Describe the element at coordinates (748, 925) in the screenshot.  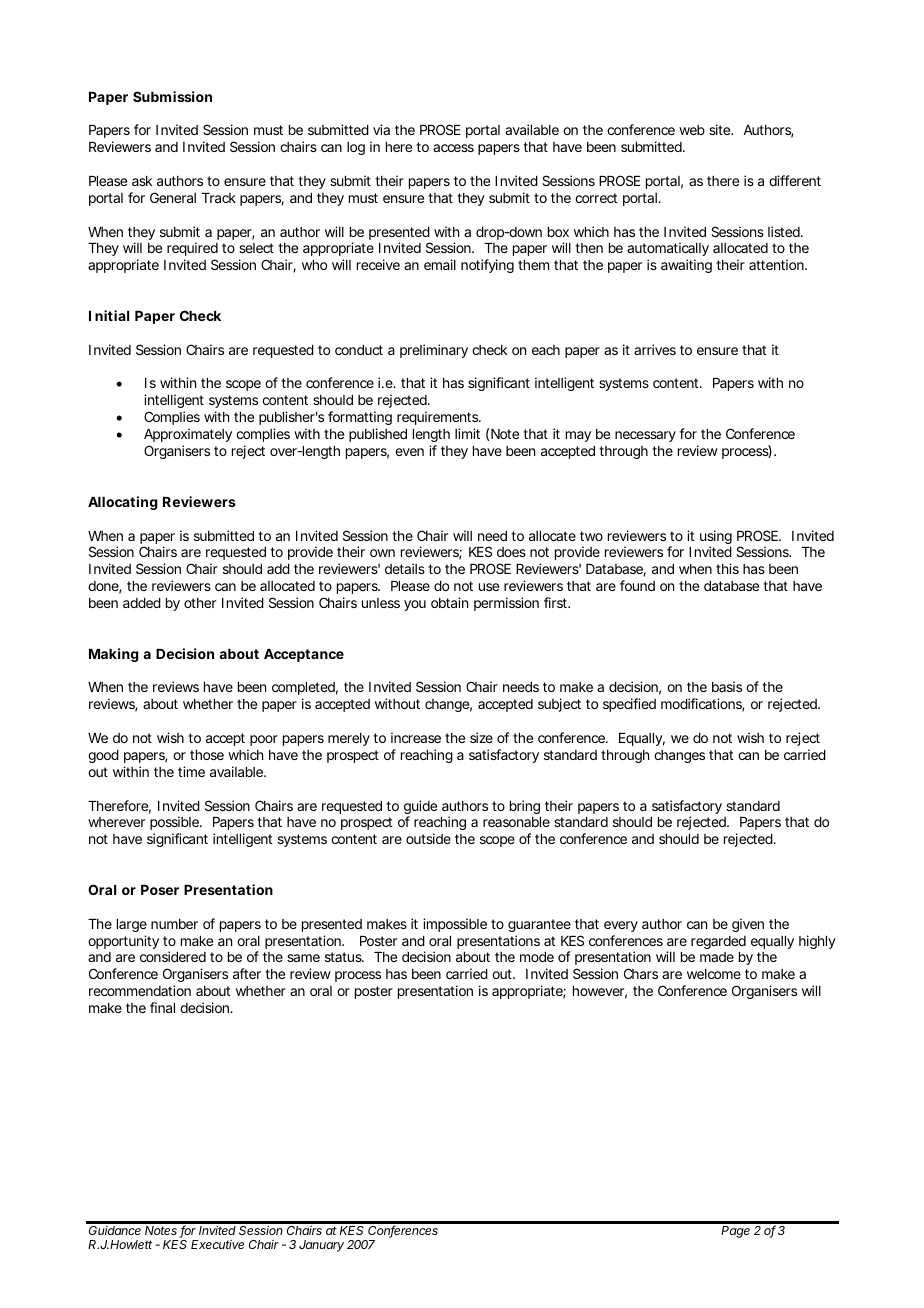
I see `given` at that location.
